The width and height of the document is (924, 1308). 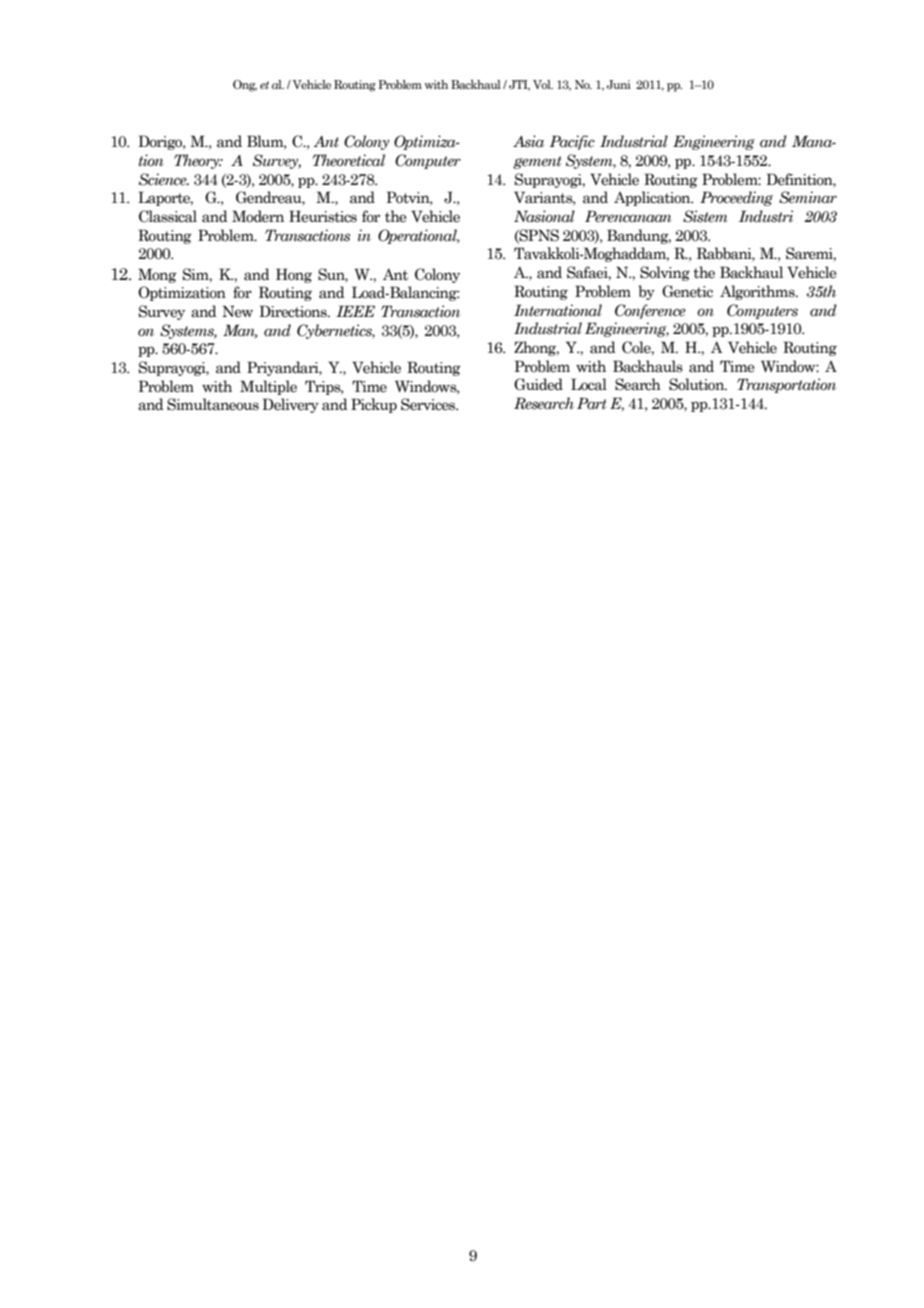 What do you see at coordinates (213, 404) in the document?
I see `Simultaneous` at bounding box center [213, 404].
